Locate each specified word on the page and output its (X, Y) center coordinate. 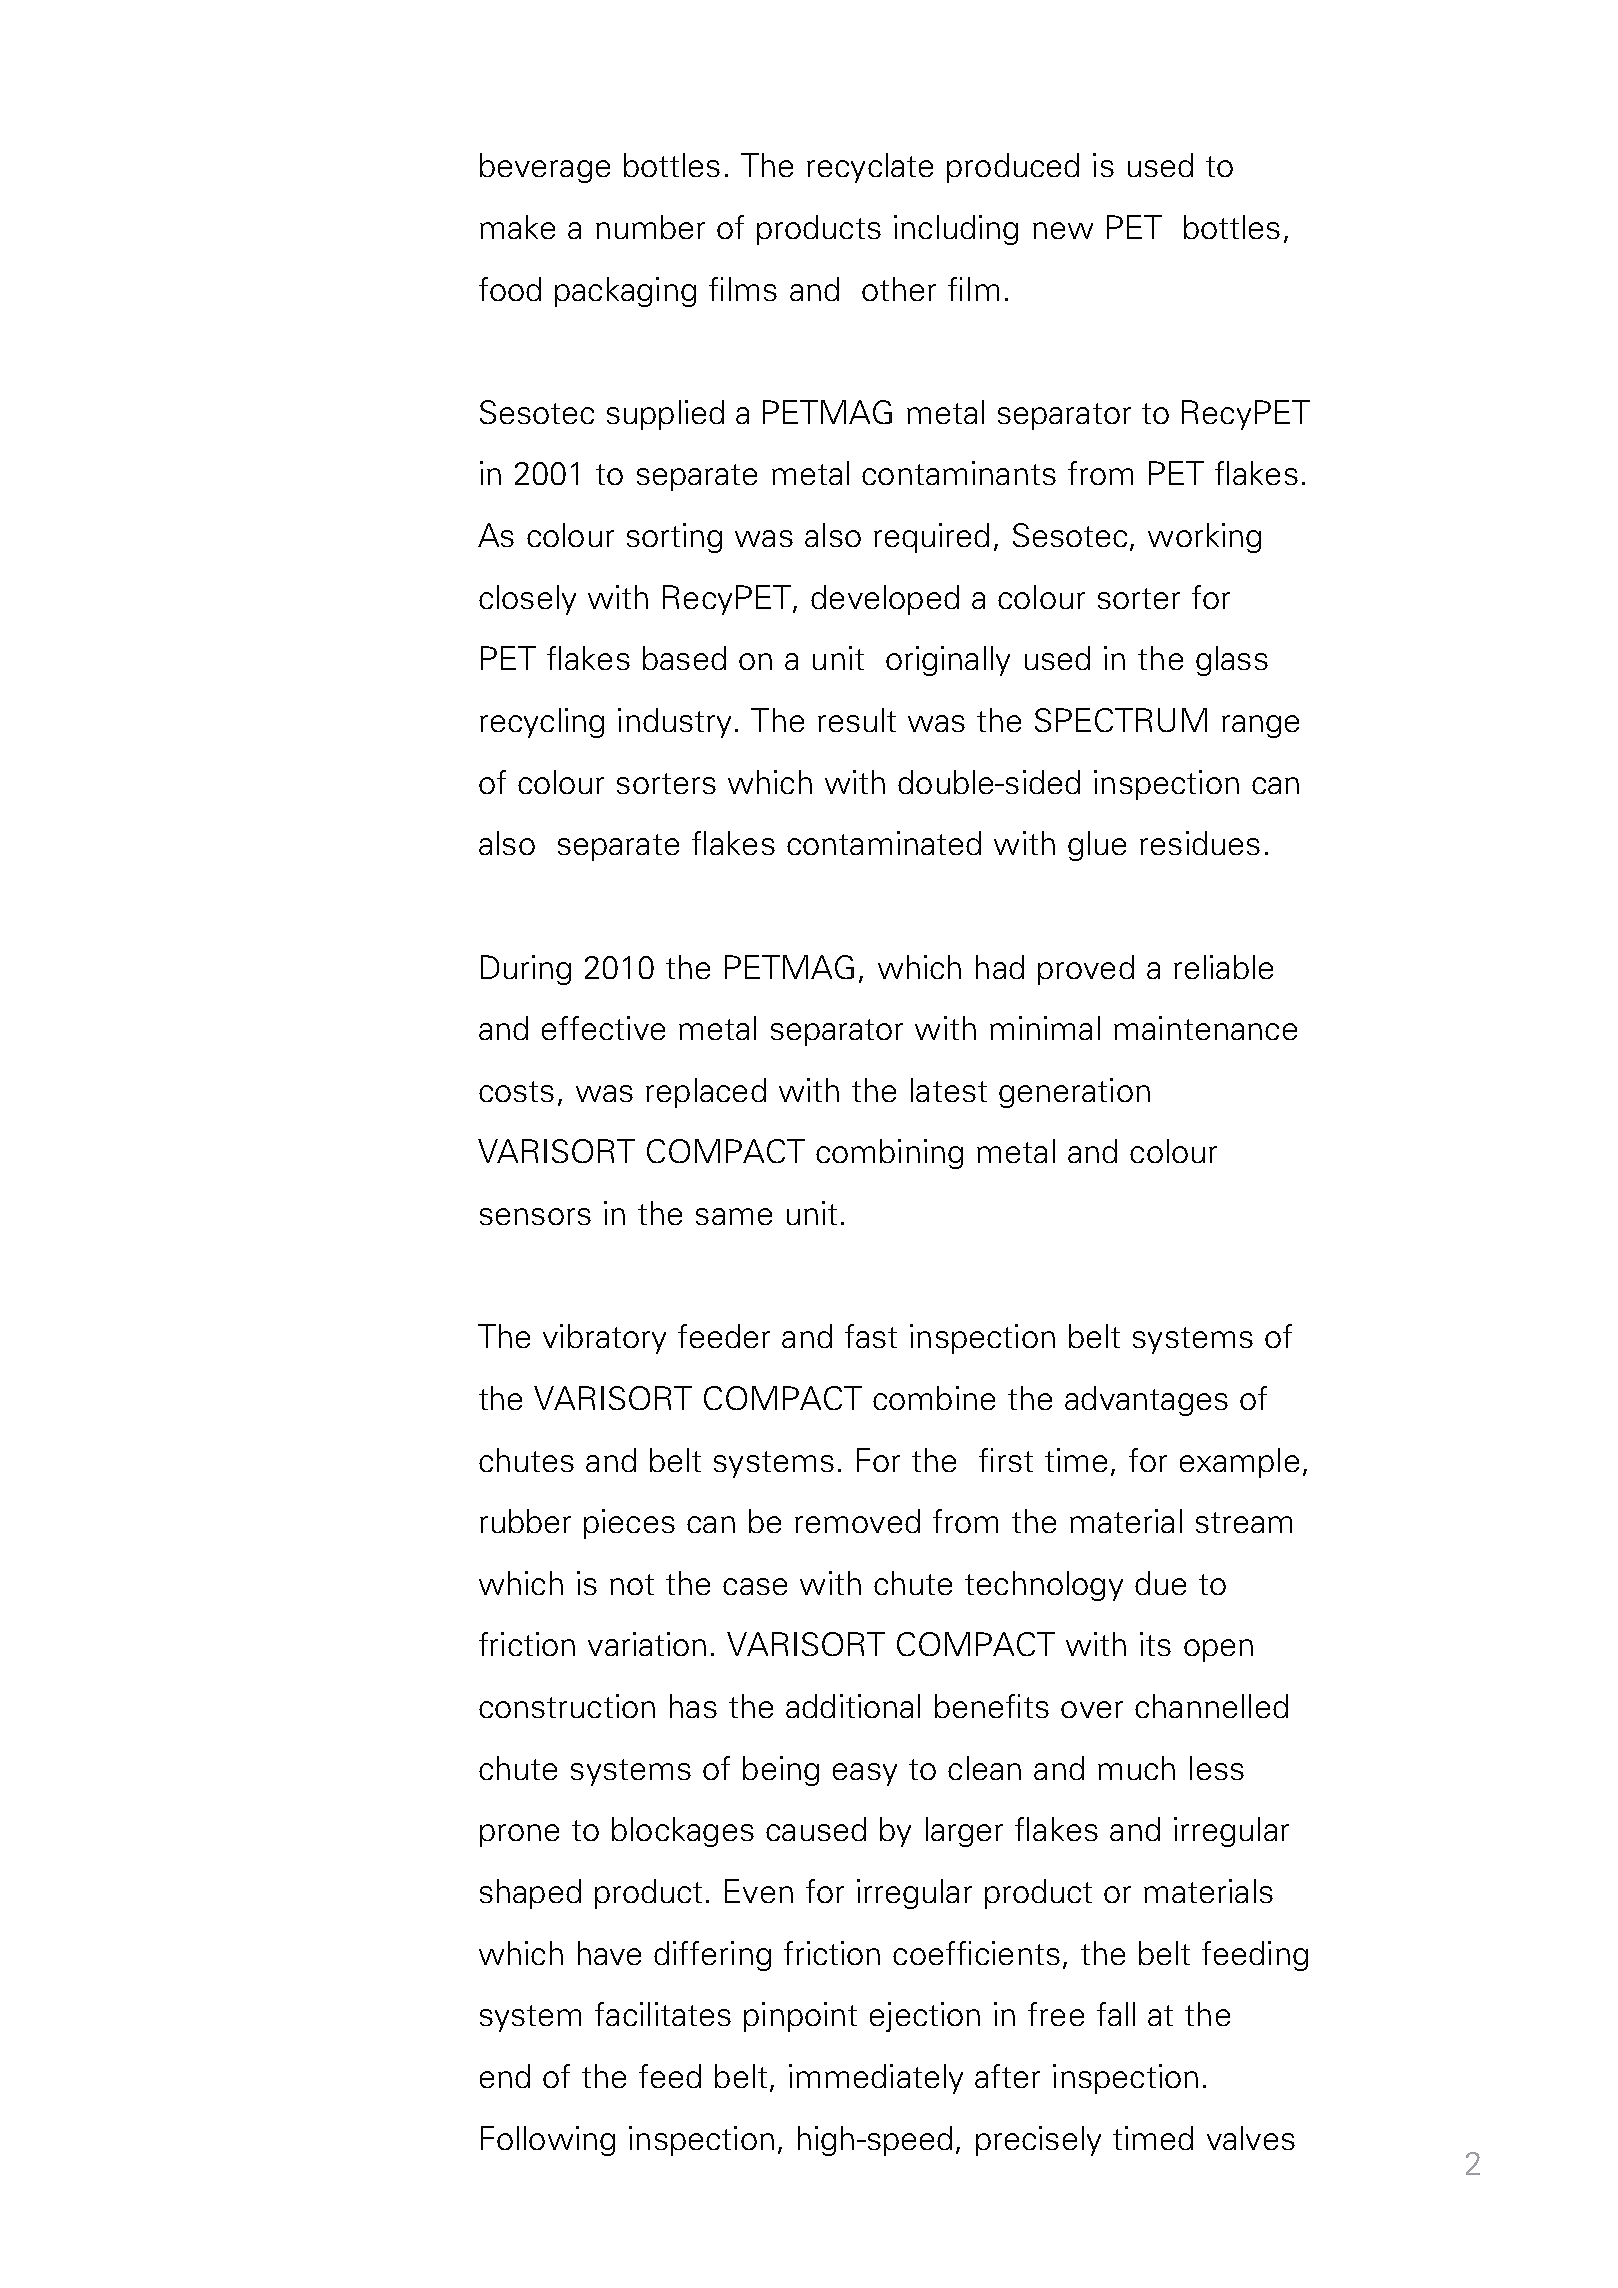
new (1063, 230)
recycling (542, 723)
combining (889, 1154)
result (857, 720)
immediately (876, 2079)
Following (548, 2141)
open (1218, 1650)
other (899, 289)
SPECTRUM (1121, 720)
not (632, 1584)
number (650, 227)
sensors (535, 1216)
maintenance (1205, 1028)
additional (853, 1706)
